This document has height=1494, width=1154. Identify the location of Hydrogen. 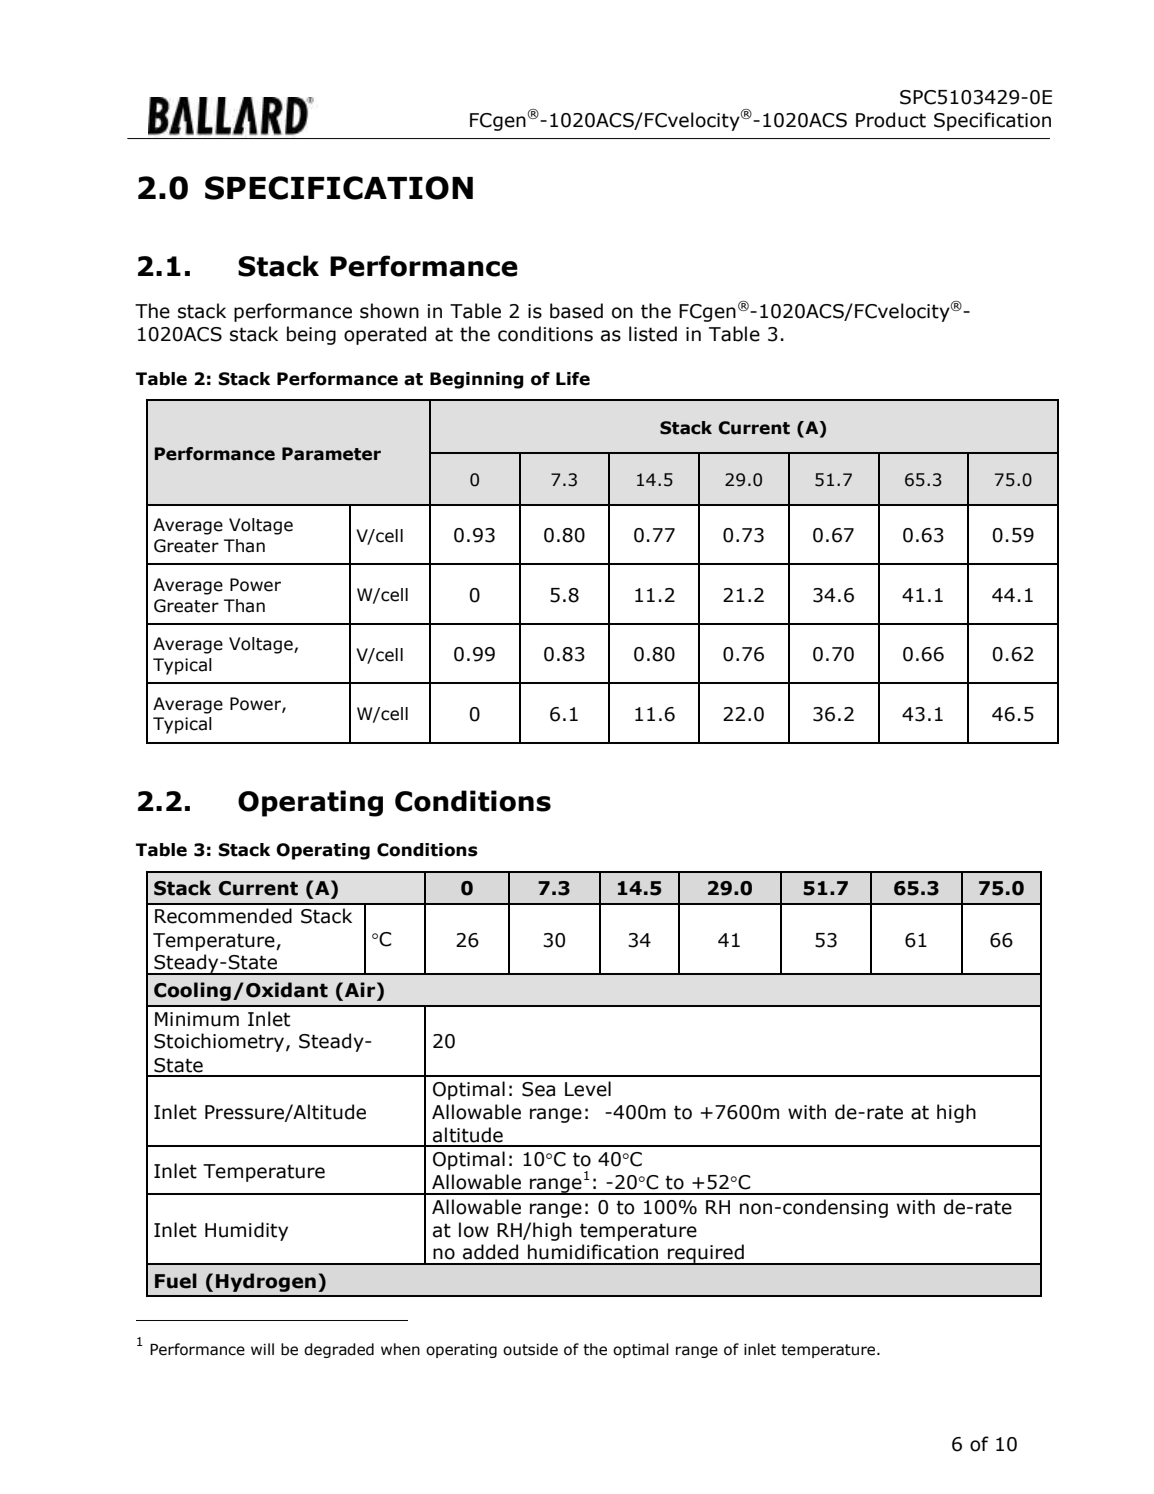
(266, 1282).
